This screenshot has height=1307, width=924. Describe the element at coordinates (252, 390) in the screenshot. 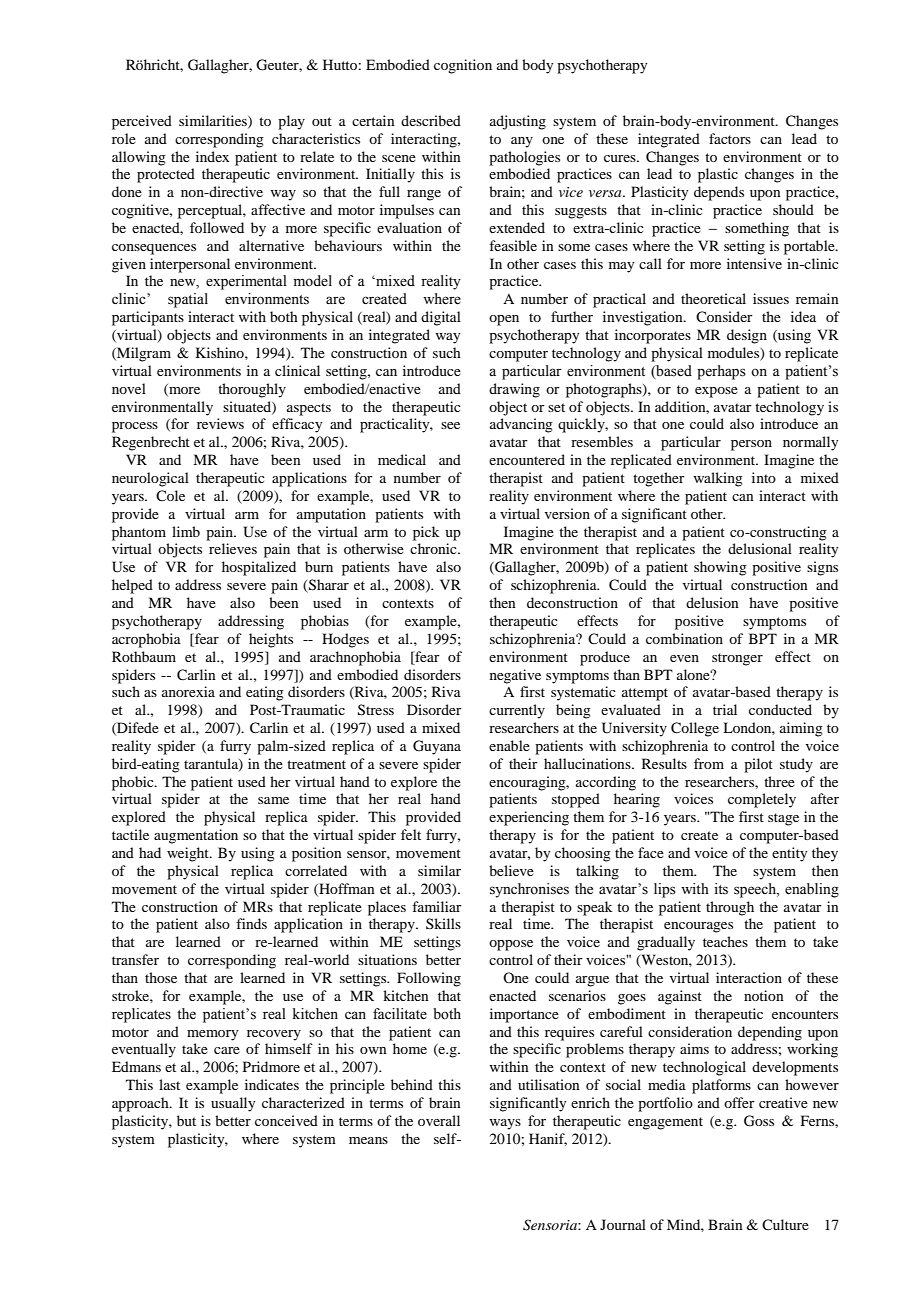

I see `thoroughly` at that location.
